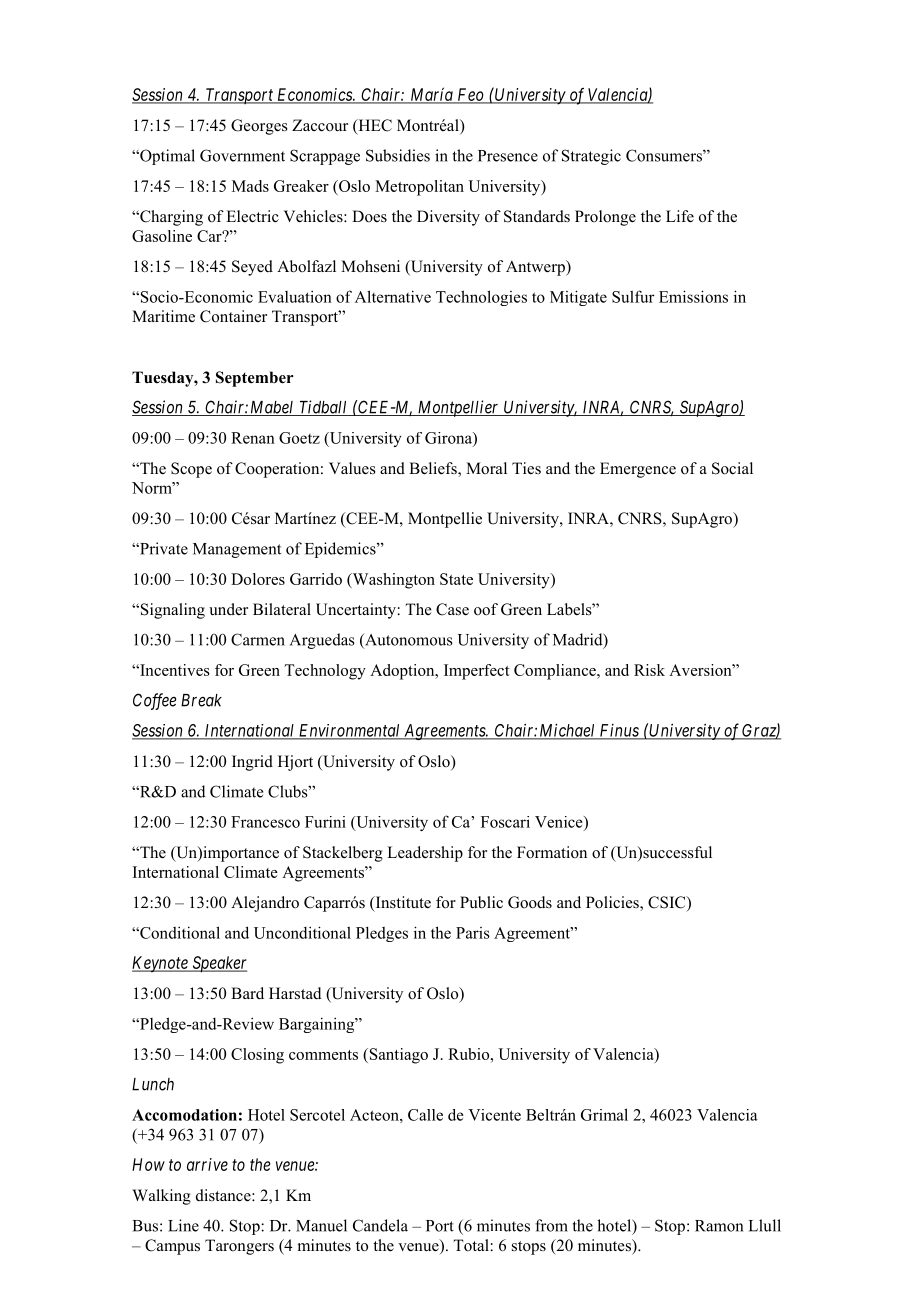 This screenshot has width=924, height=1308. What do you see at coordinates (472, 1245) in the screenshot?
I see `Total` at bounding box center [472, 1245].
